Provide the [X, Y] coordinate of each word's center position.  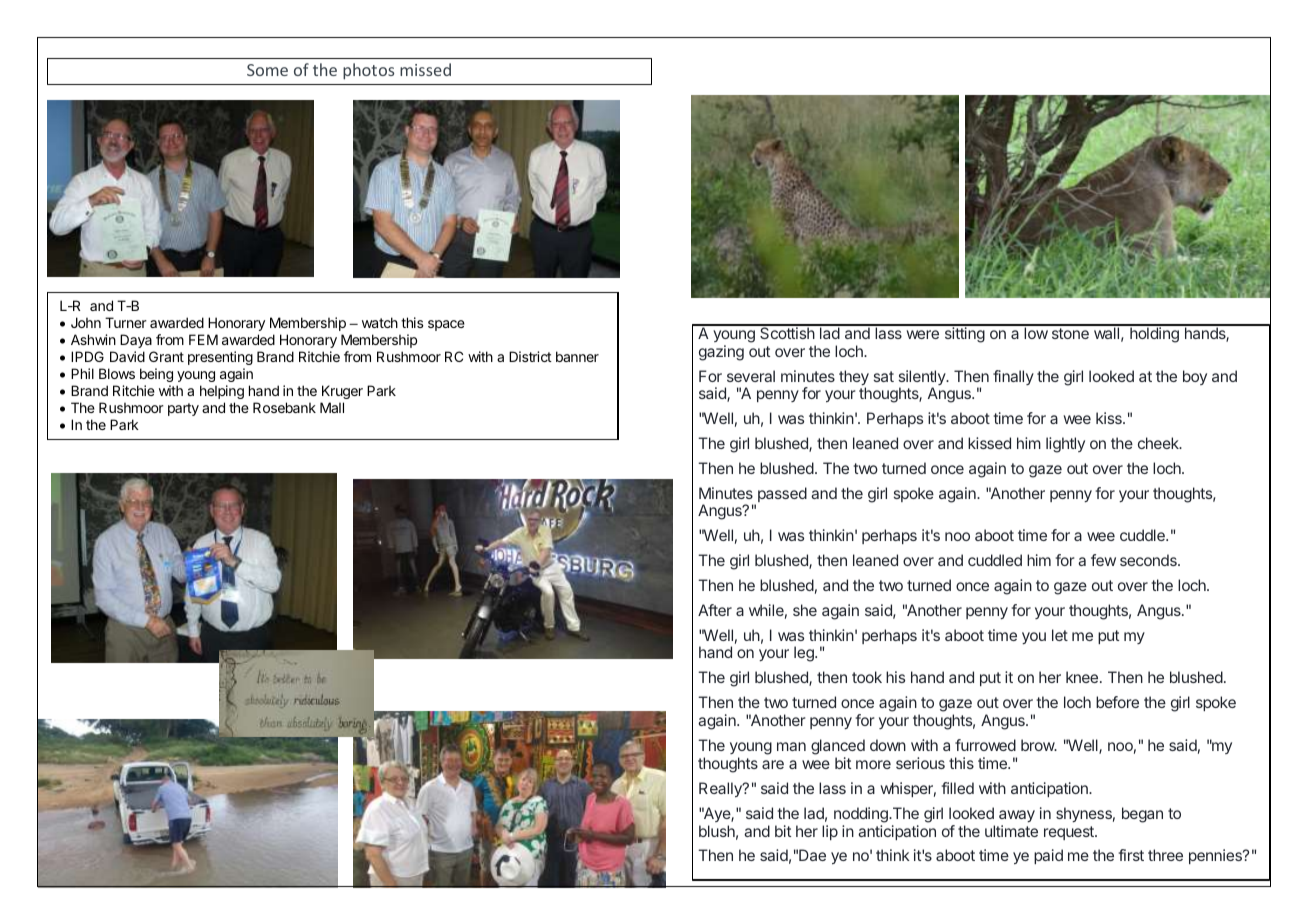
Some [267, 70]
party [183, 409]
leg [805, 654]
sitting [964, 334]
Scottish [787, 332]
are [773, 764]
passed [782, 494]
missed [425, 69]
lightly [1065, 445]
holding [1154, 334]
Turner [126, 322]
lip [830, 832]
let [1060, 635]
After [715, 610]
